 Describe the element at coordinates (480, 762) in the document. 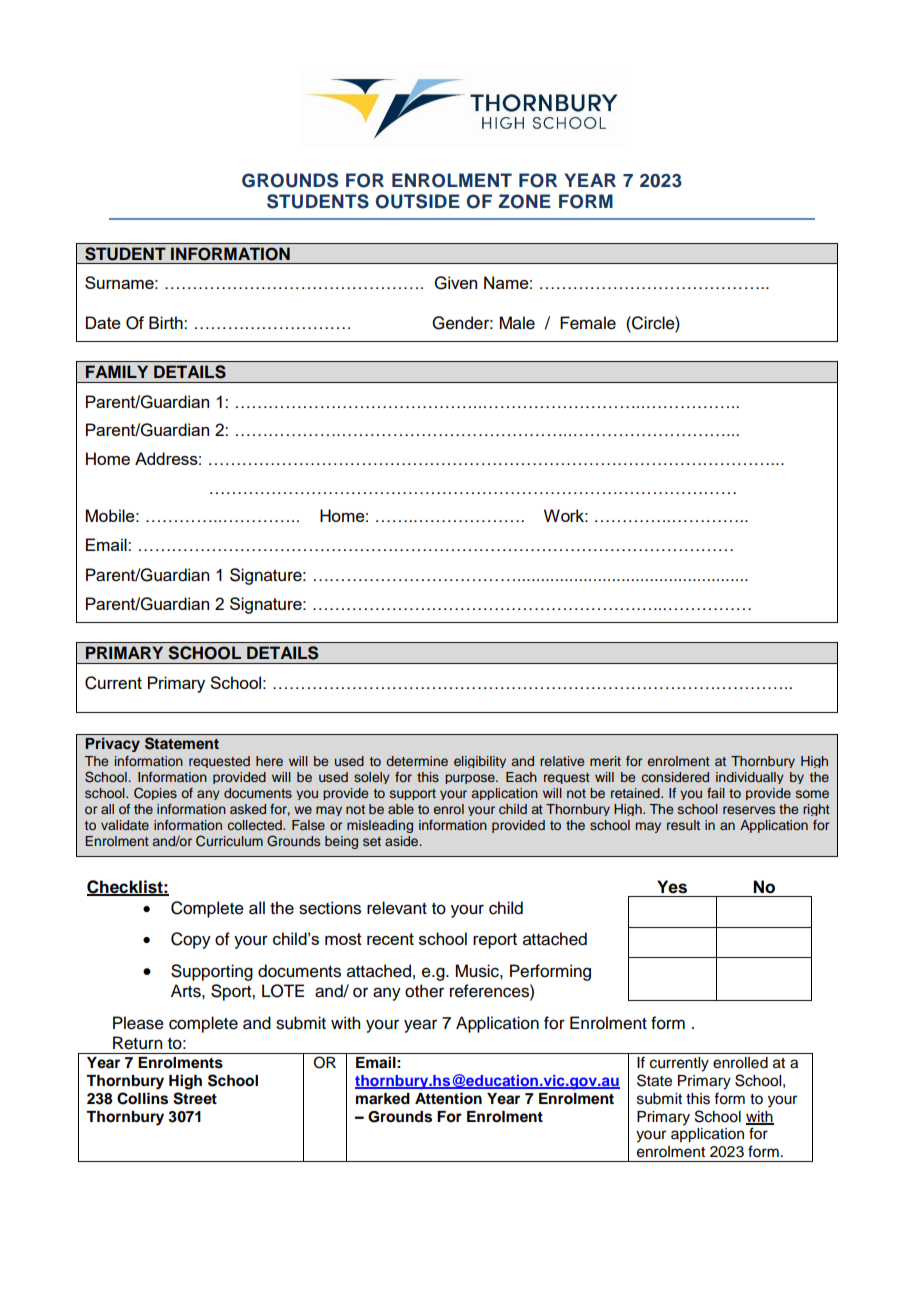

I see `eligibility` at that location.
